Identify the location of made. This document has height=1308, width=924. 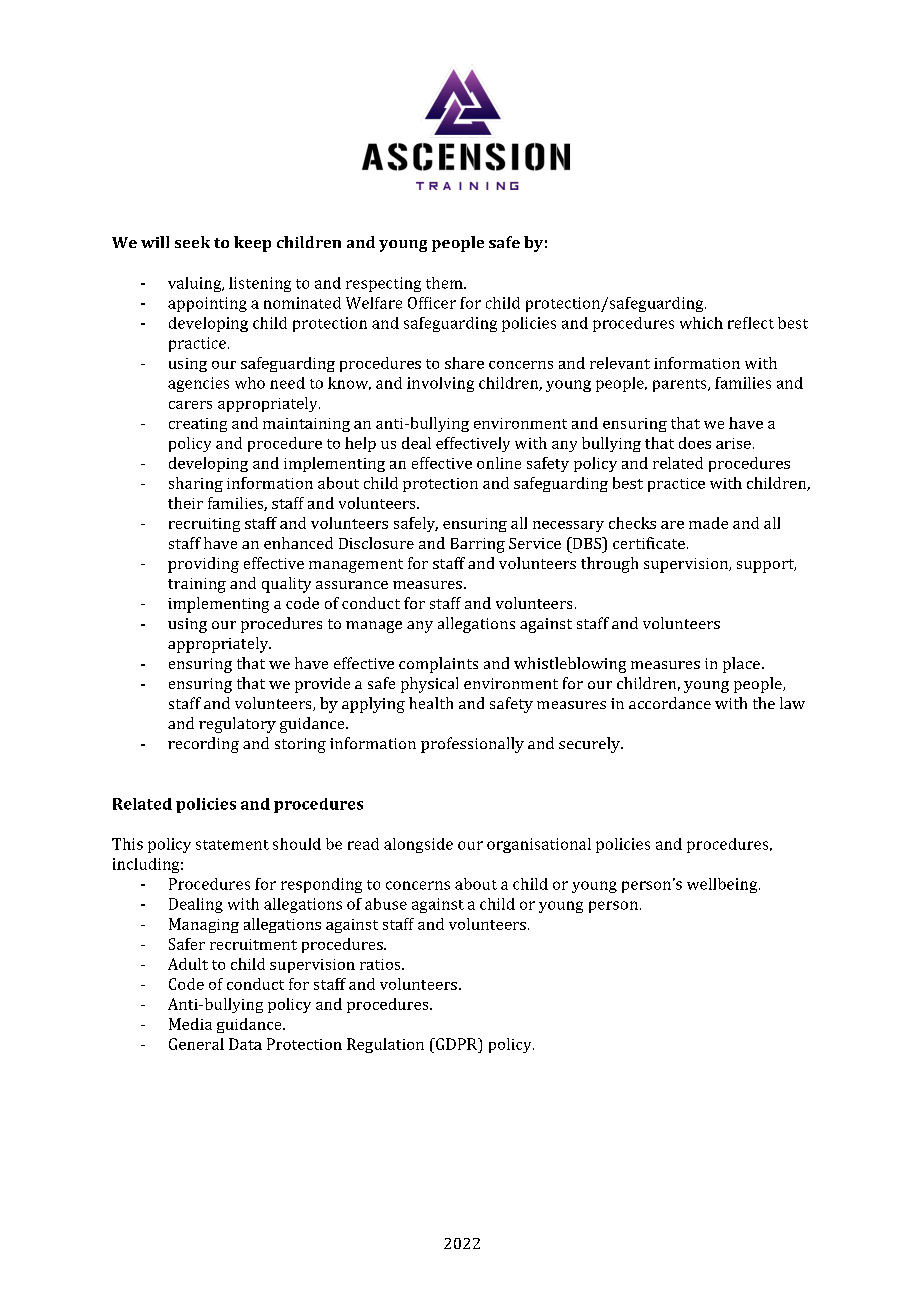
(708, 523).
